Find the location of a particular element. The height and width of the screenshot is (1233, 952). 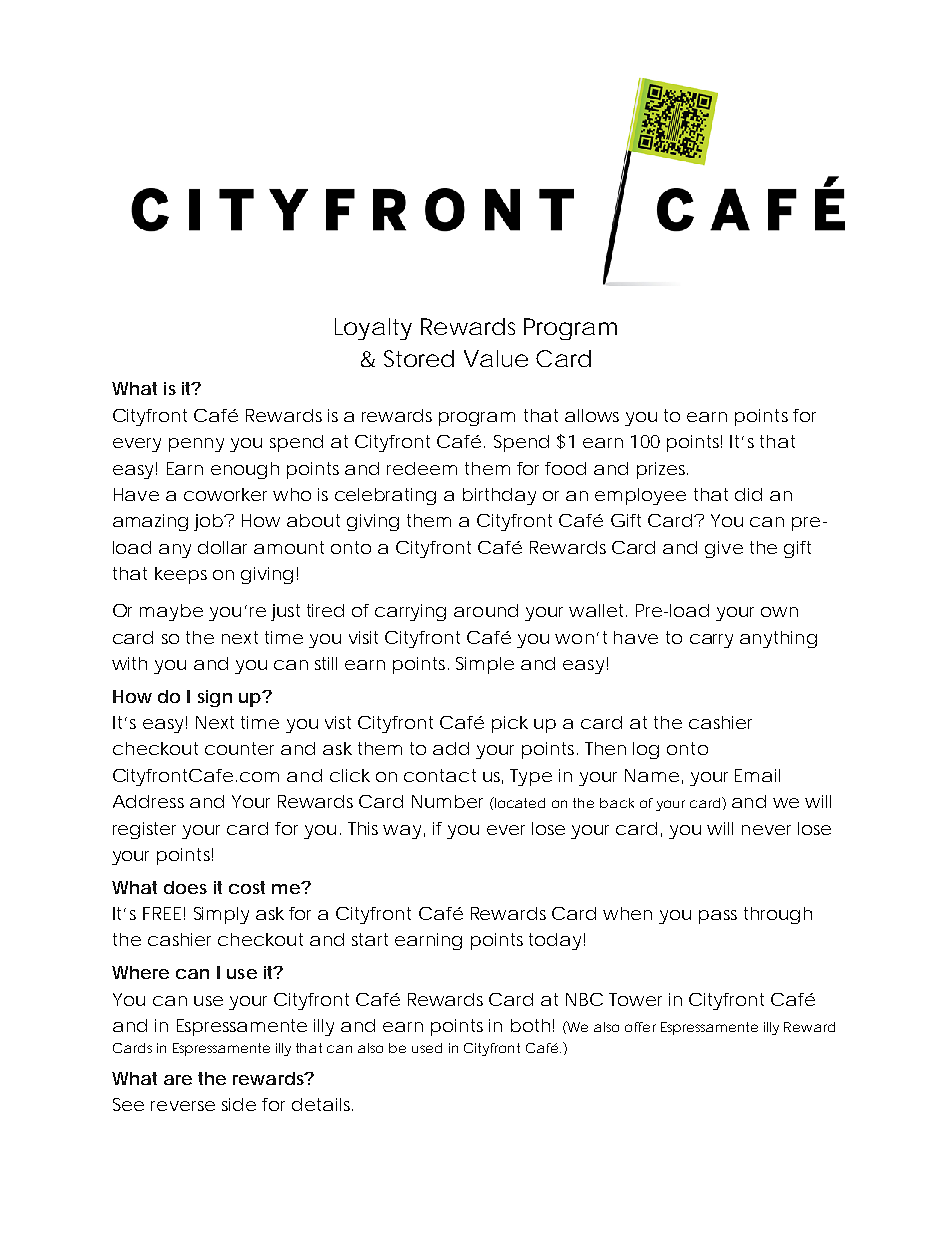

pass is located at coordinates (718, 917).
